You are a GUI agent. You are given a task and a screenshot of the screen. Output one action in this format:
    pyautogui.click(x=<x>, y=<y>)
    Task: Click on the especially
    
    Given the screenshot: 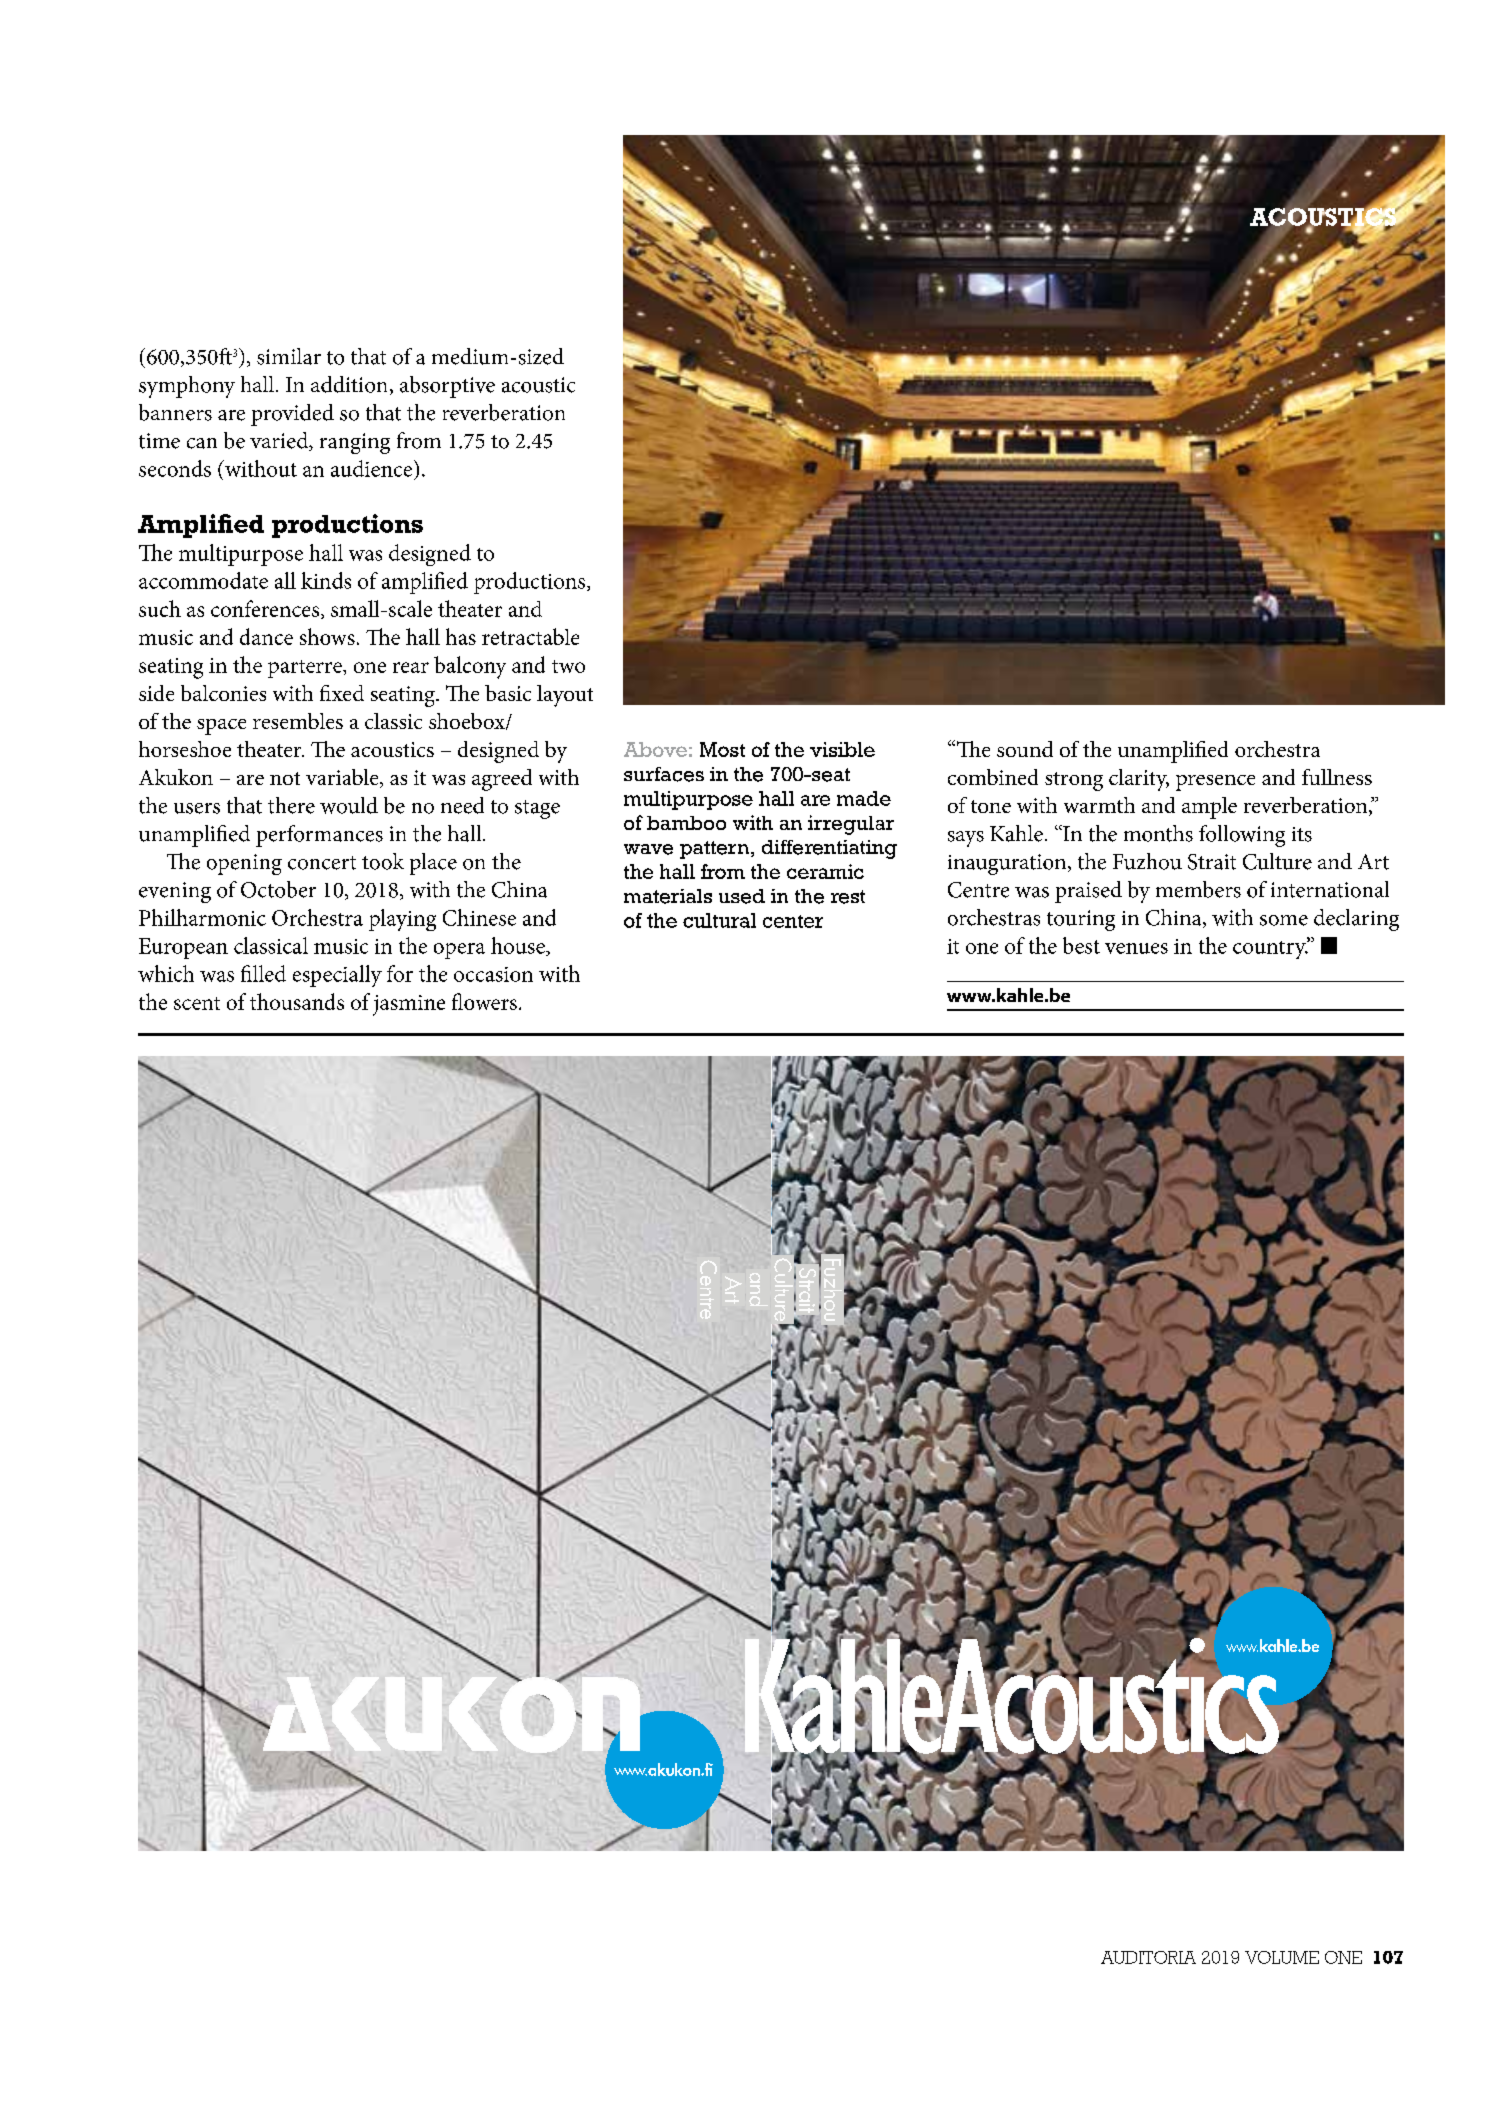 What is the action you would take?
    pyautogui.click(x=337, y=976)
